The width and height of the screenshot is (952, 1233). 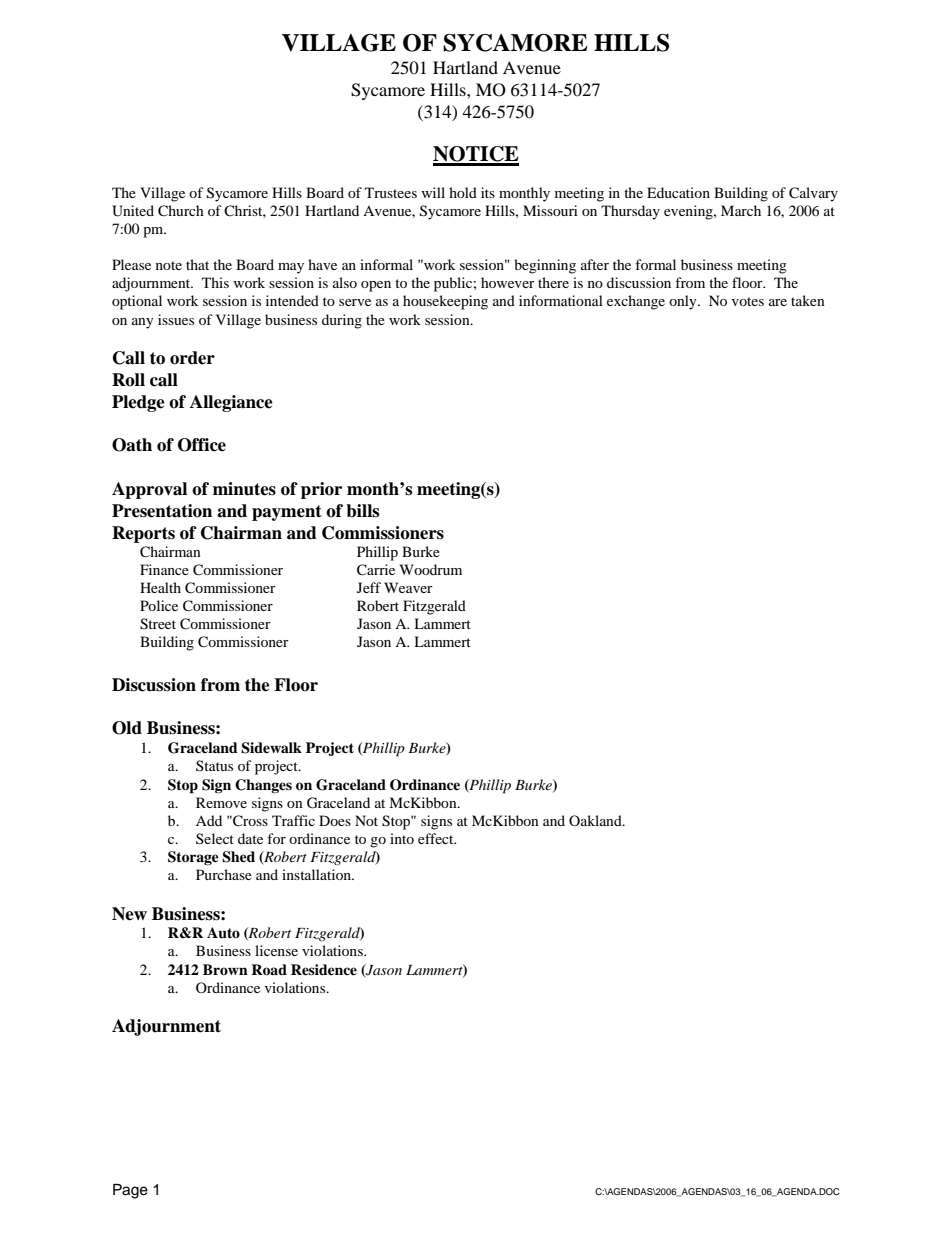 I want to click on Residence, so click(x=324, y=969).
